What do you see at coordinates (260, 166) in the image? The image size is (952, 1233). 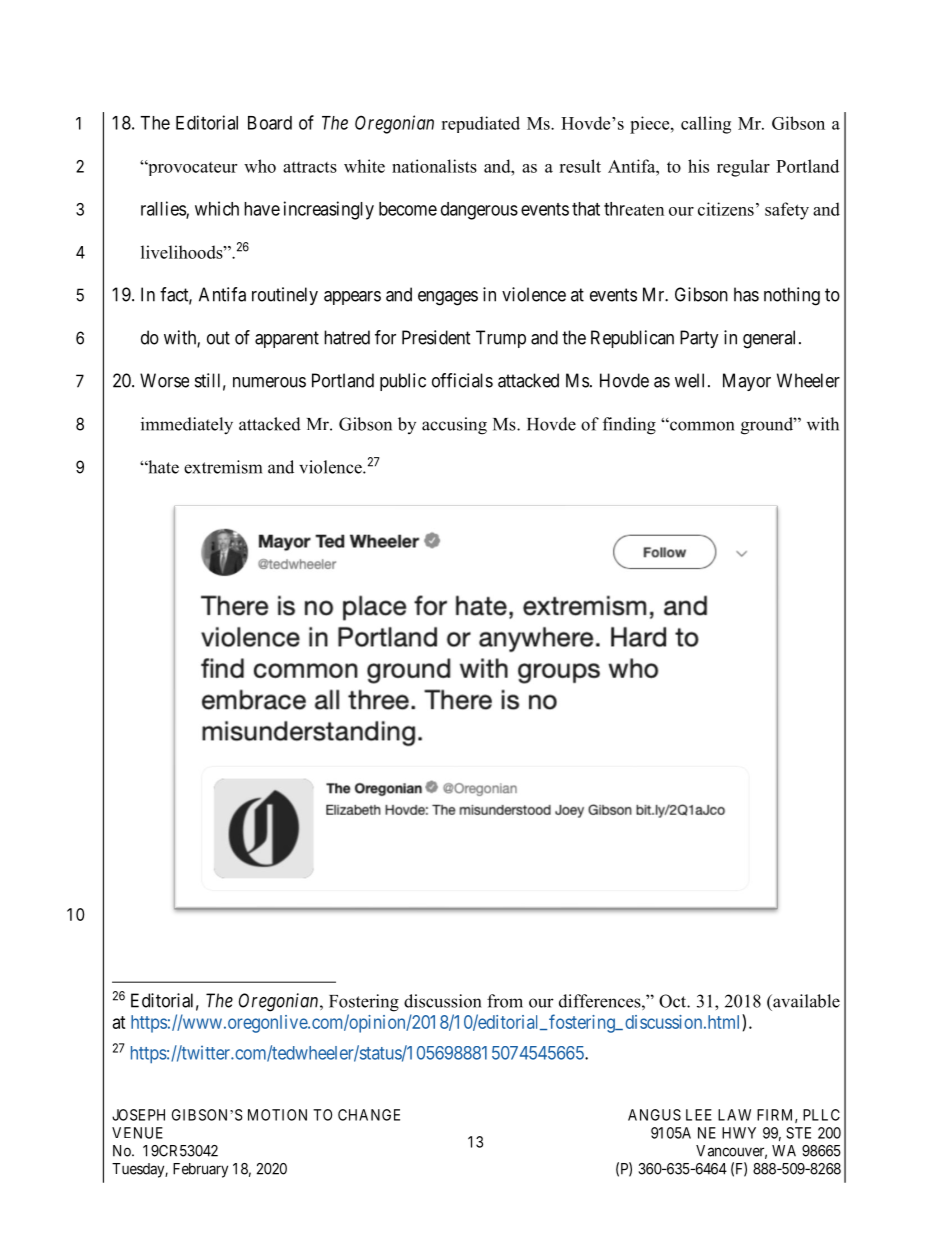 I see `who` at bounding box center [260, 166].
